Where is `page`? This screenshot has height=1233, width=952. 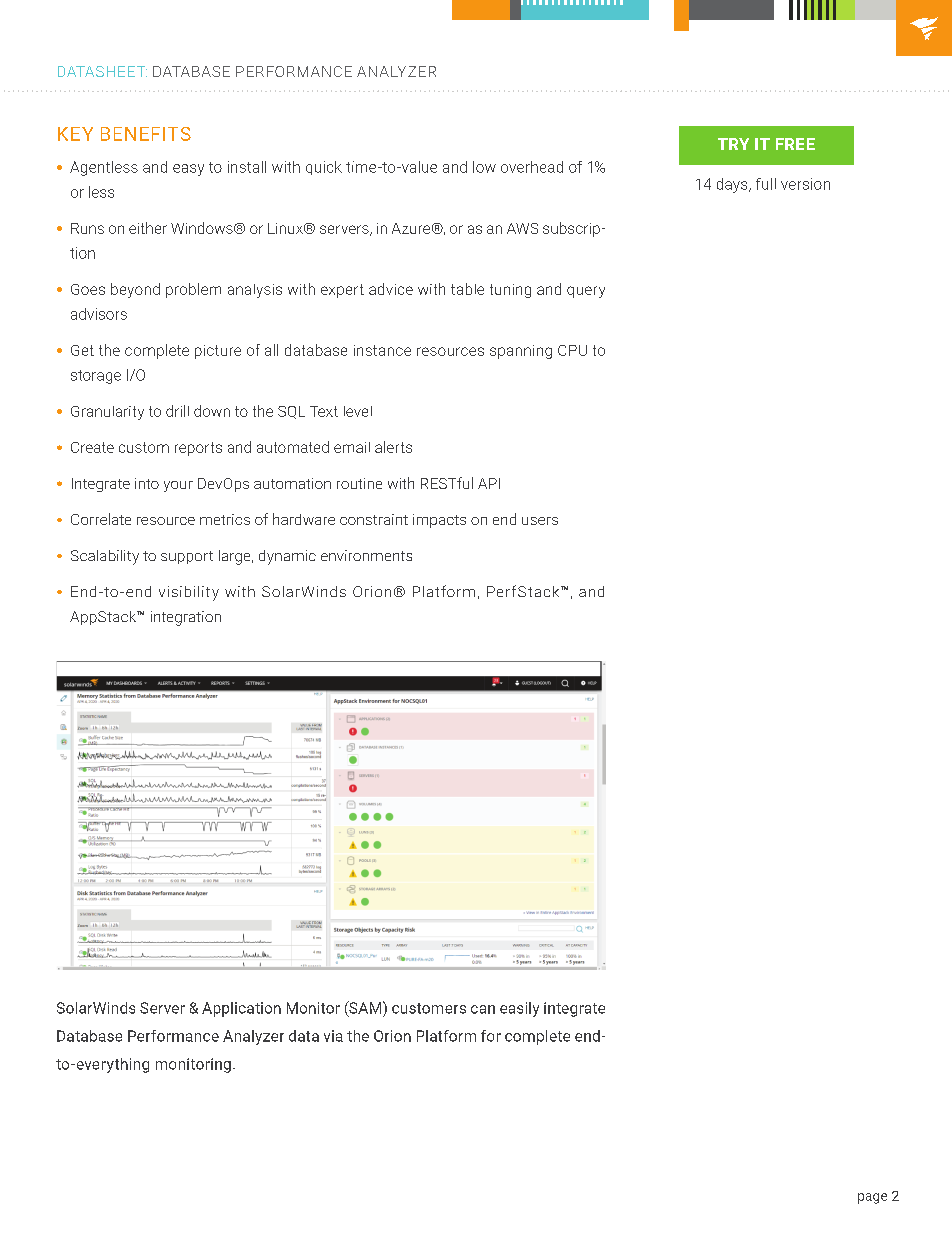
page is located at coordinates (872, 1198).
